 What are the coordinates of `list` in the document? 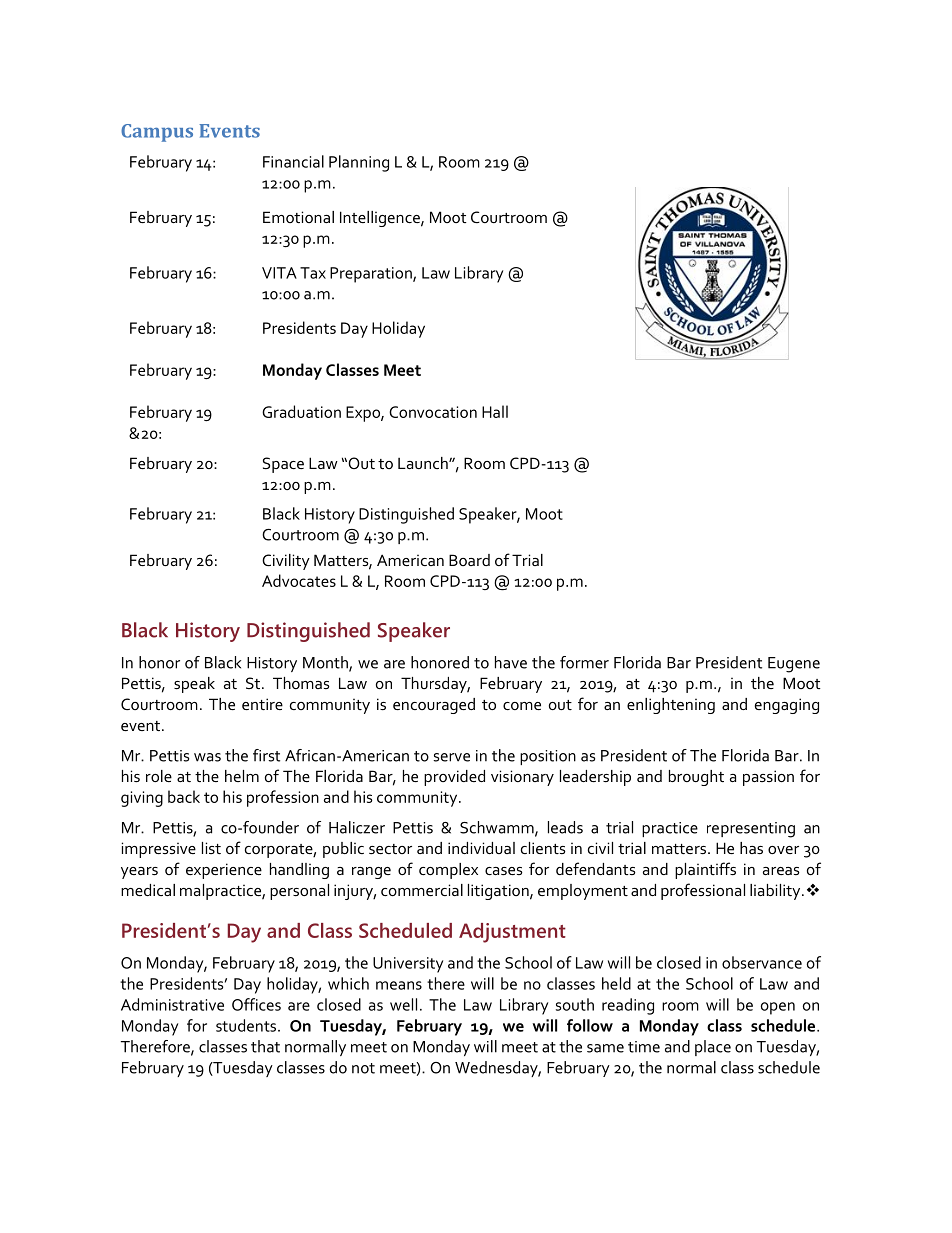 It's located at (211, 848).
